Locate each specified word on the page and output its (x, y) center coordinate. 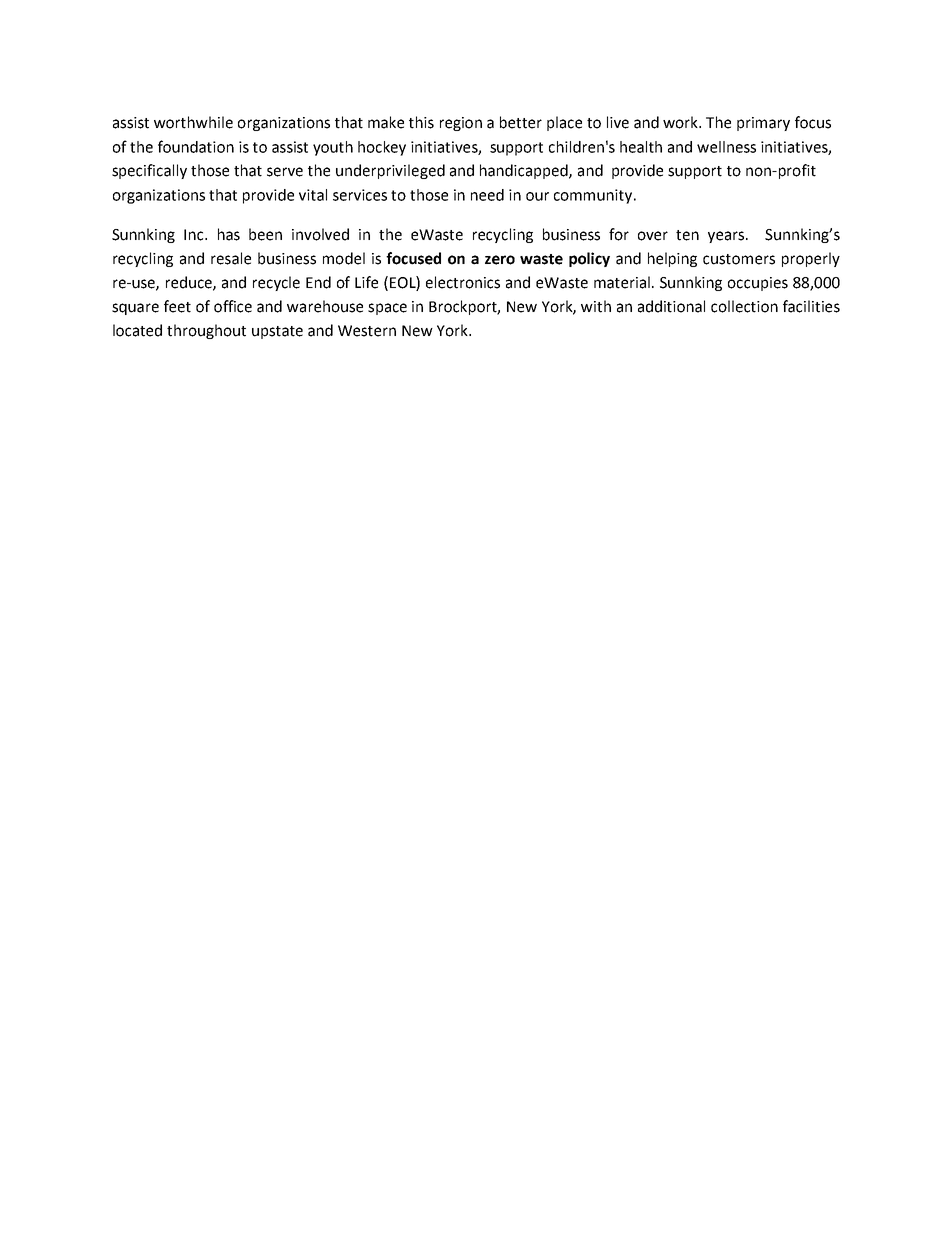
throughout (206, 331)
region (461, 124)
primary (763, 124)
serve (285, 172)
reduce (190, 283)
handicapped (525, 171)
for (619, 234)
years (727, 237)
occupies (758, 284)
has (229, 234)
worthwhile (193, 122)
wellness (726, 147)
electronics (463, 282)
